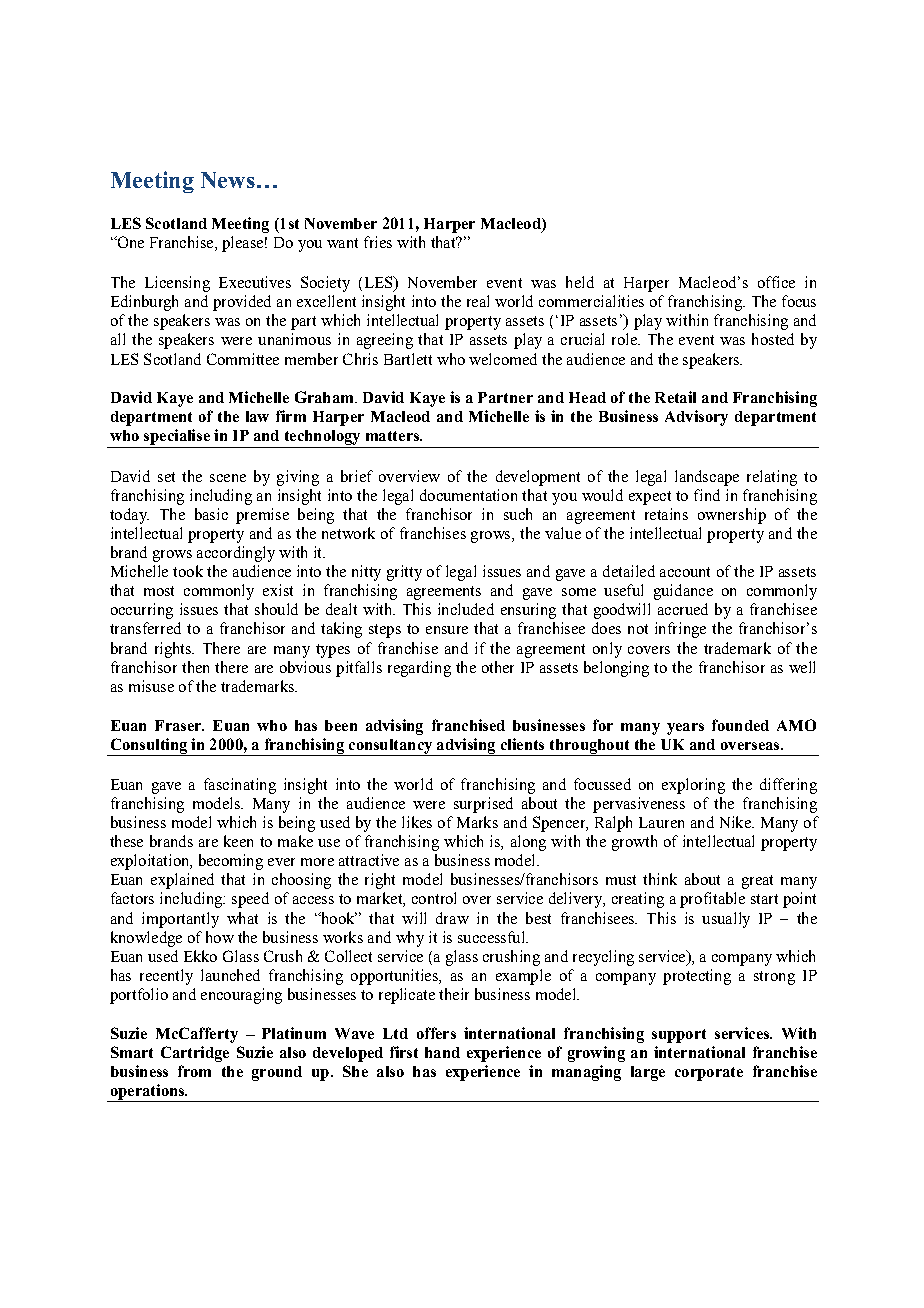 The width and height of the image is (924, 1308). Describe the element at coordinates (693, 786) in the image. I see `exploring` at that location.
